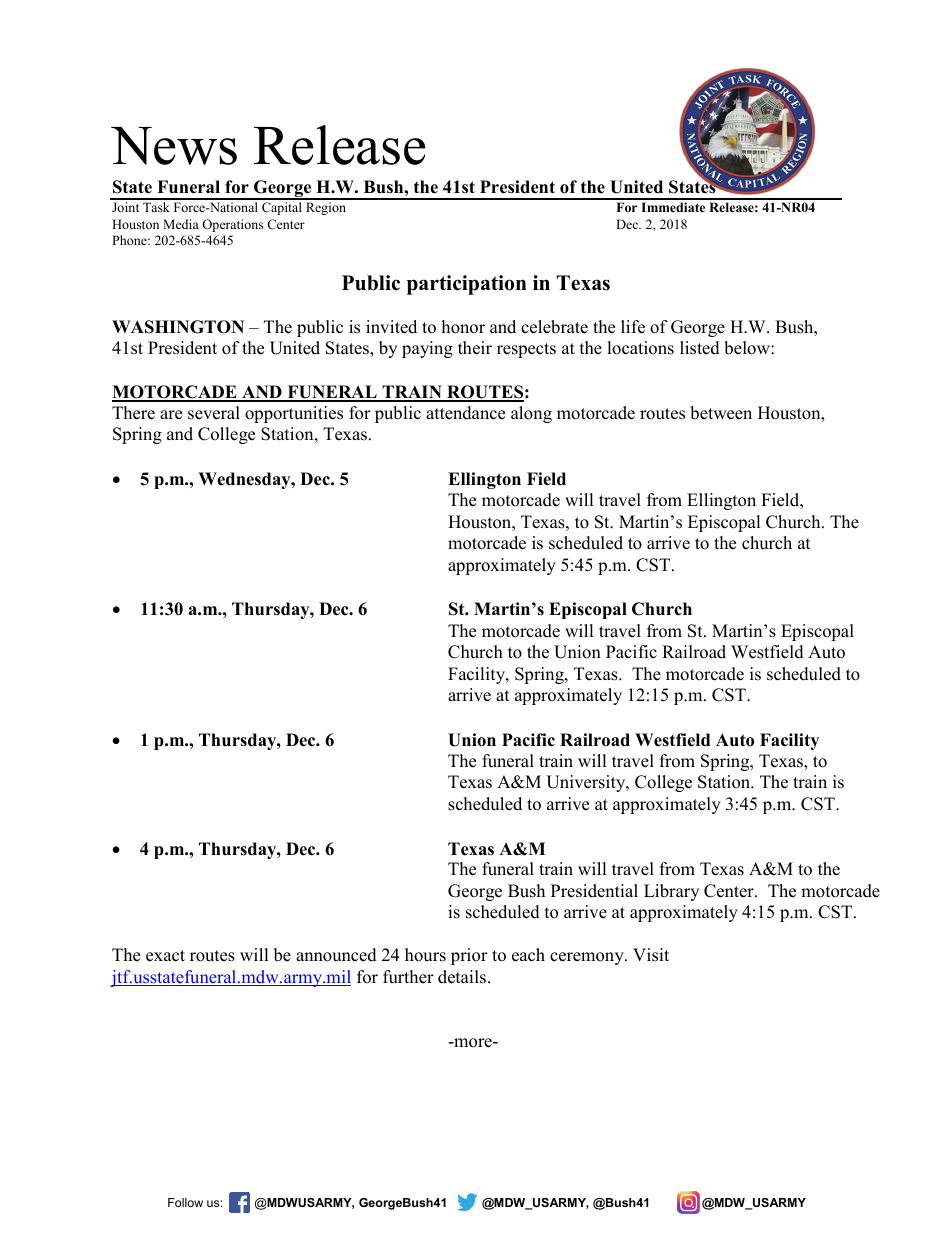  Describe the element at coordinates (425, 955) in the screenshot. I see `hours` at that location.
